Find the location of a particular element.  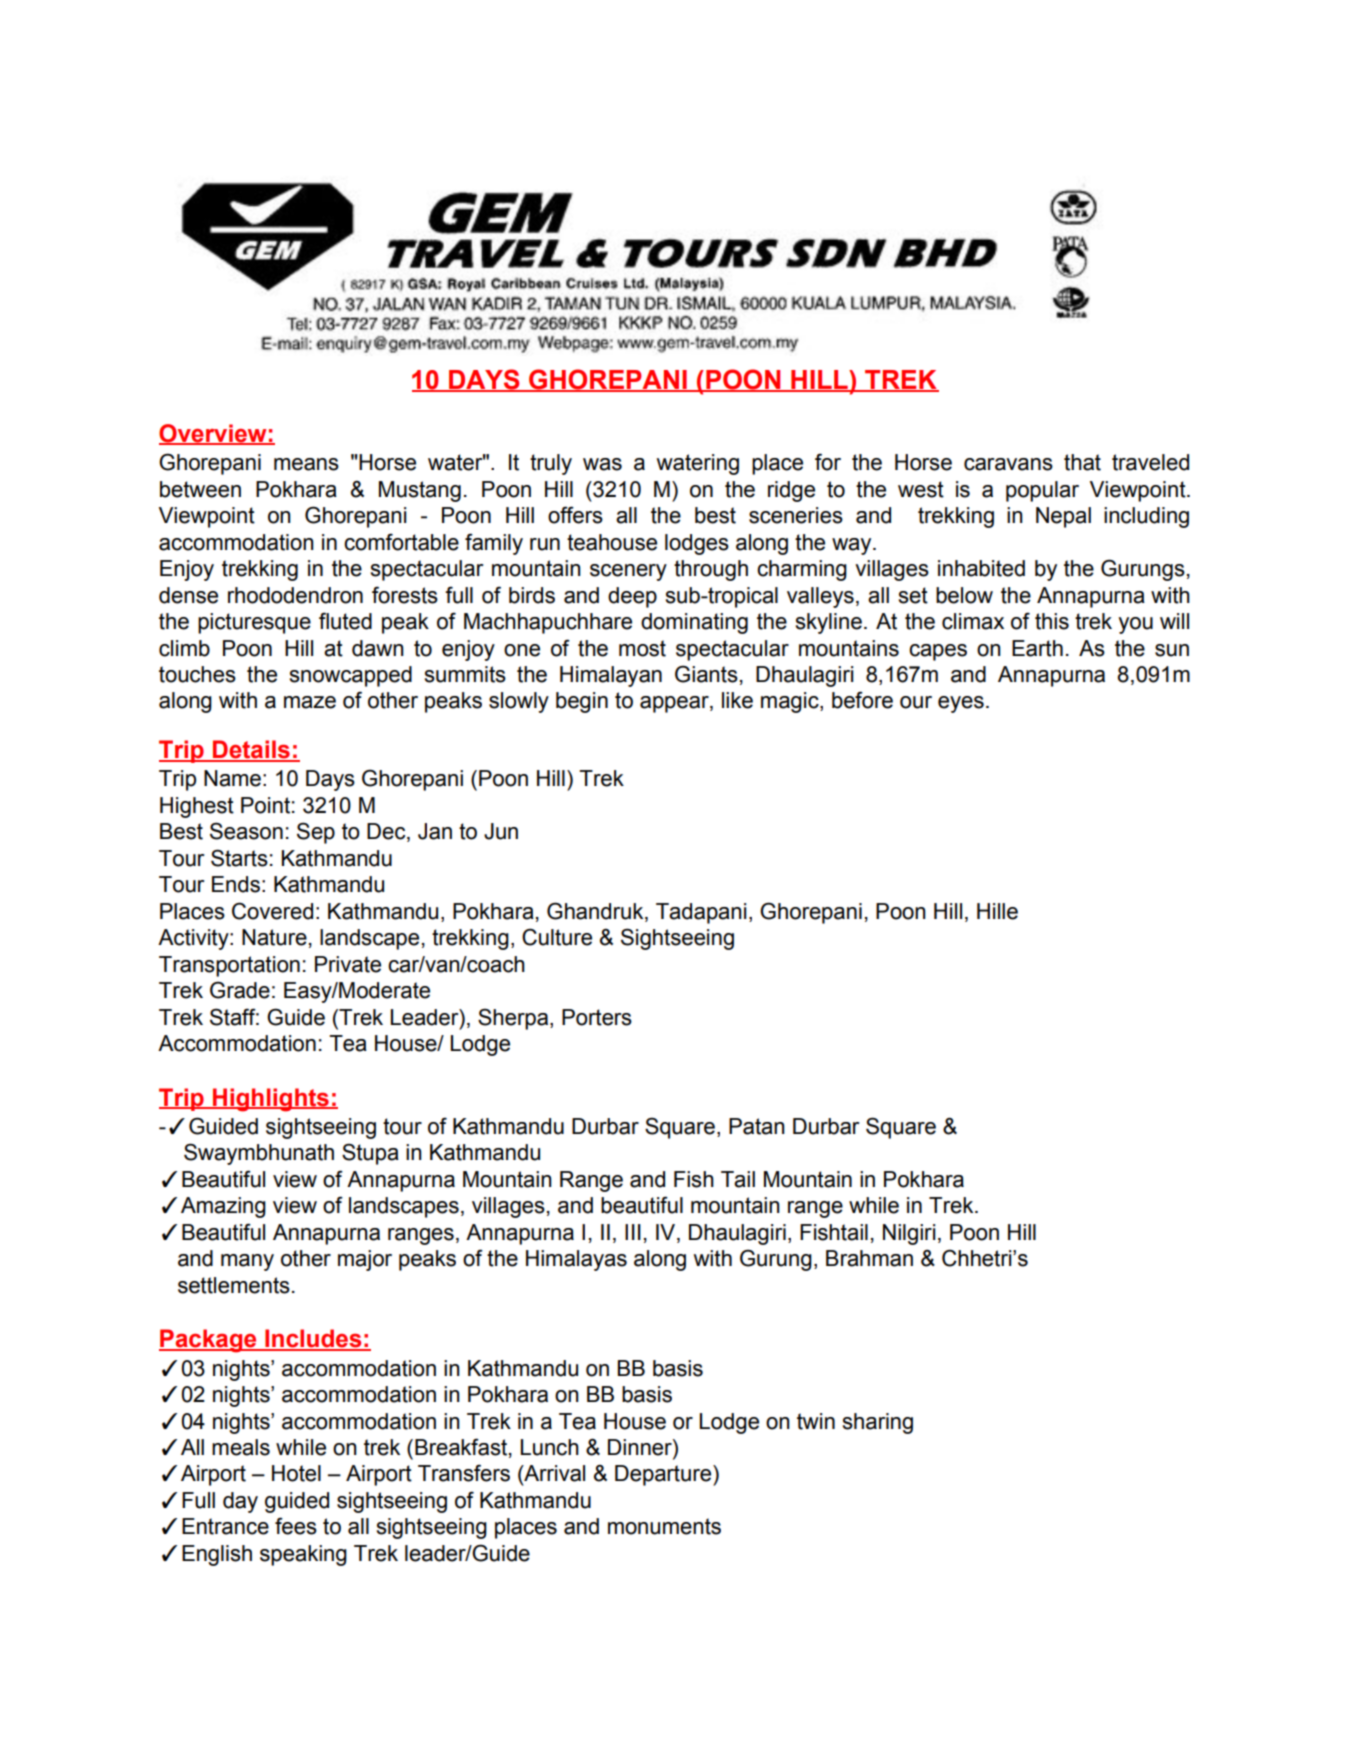

fees is located at coordinates (296, 1526).
